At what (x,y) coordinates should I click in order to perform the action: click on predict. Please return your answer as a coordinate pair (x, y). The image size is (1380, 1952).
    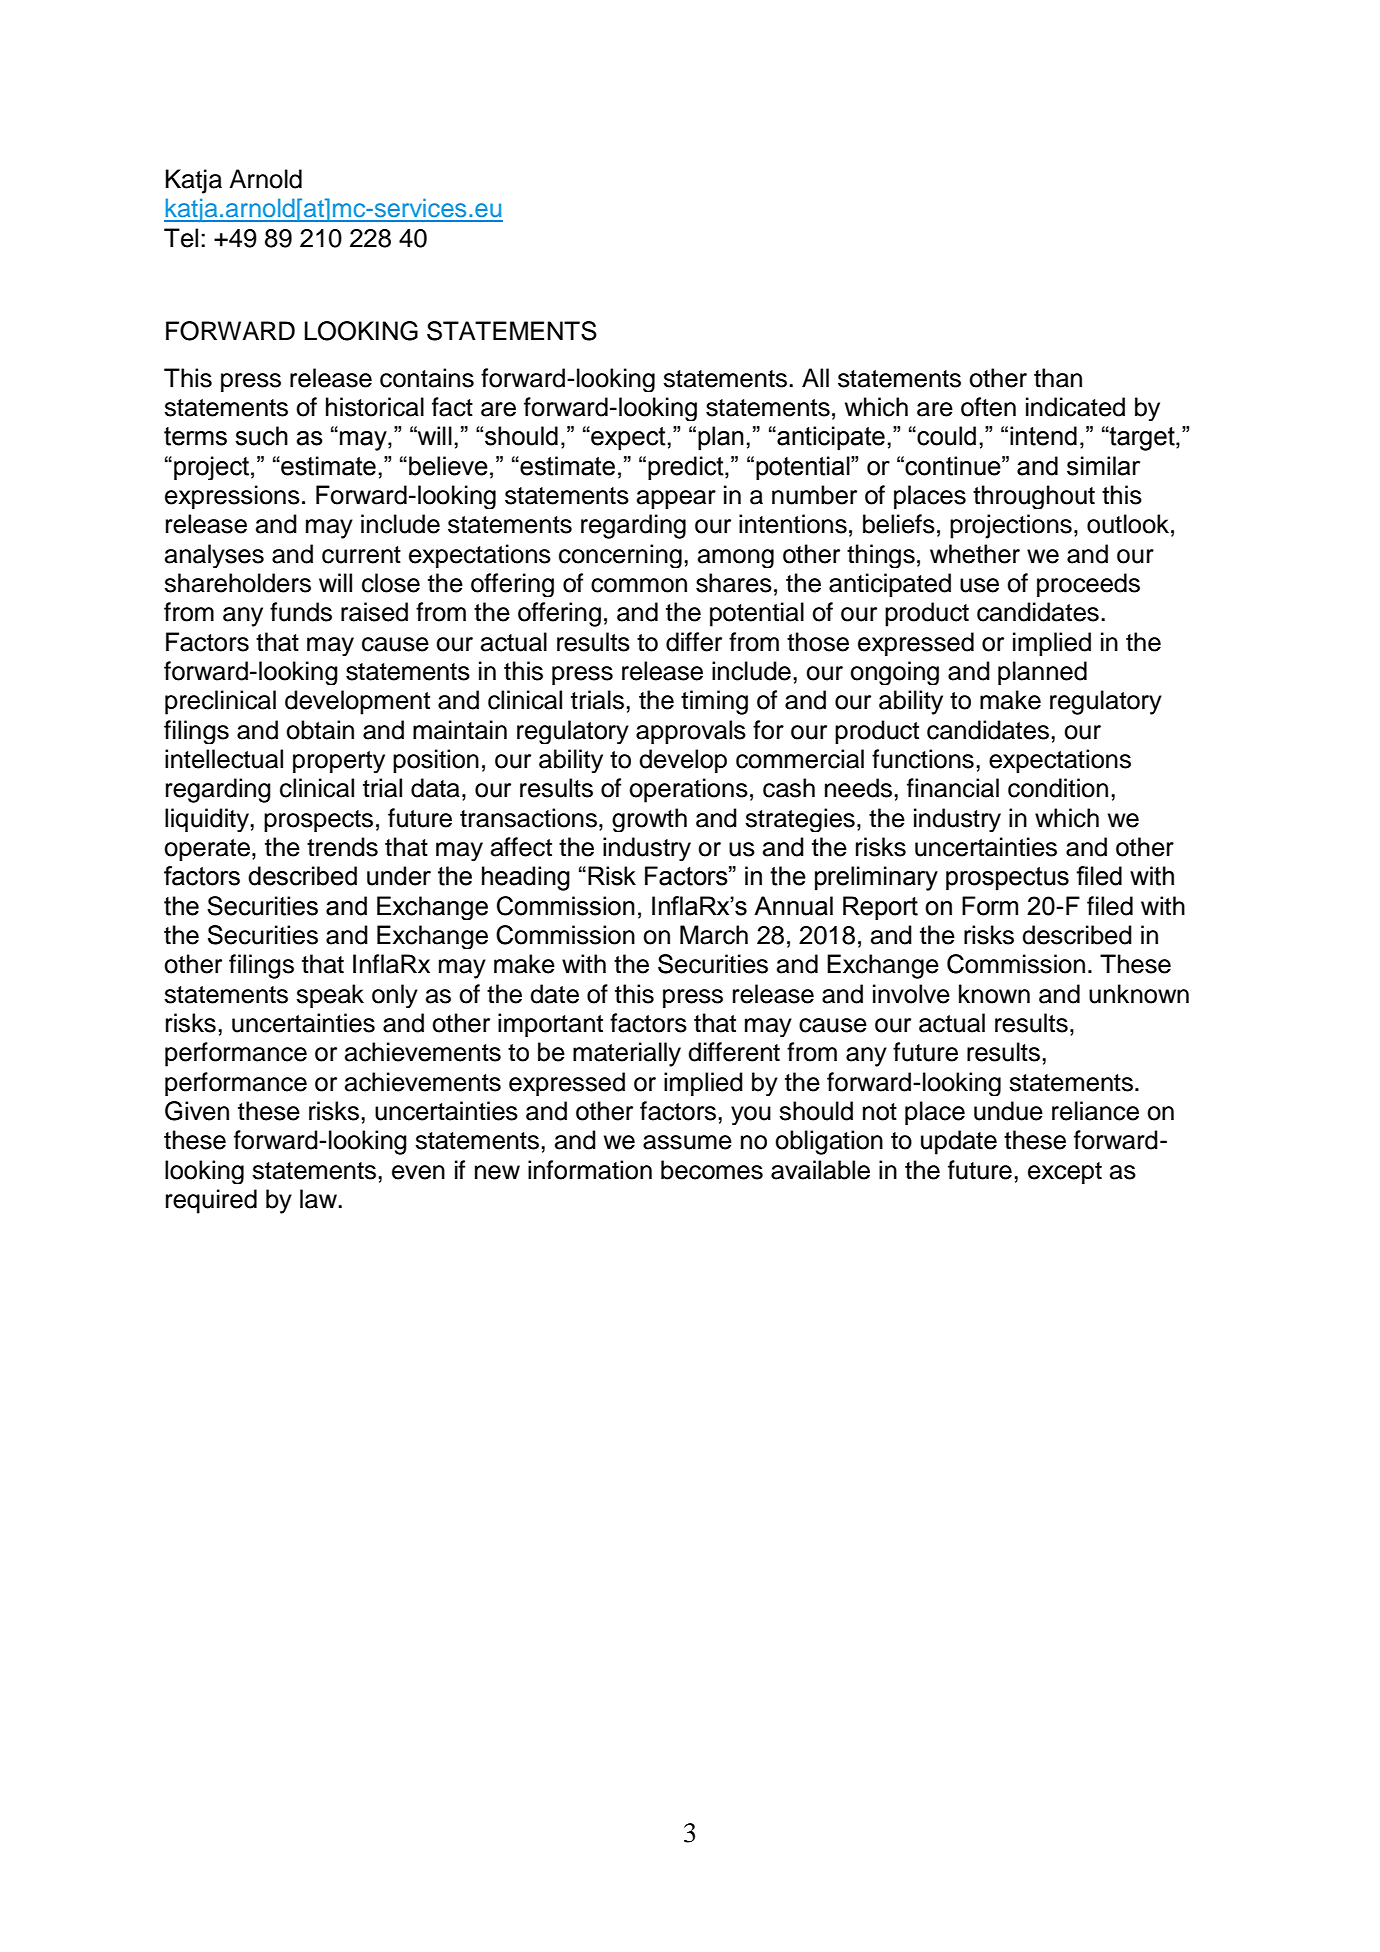
    Looking at the image, I should click on (687, 468).
